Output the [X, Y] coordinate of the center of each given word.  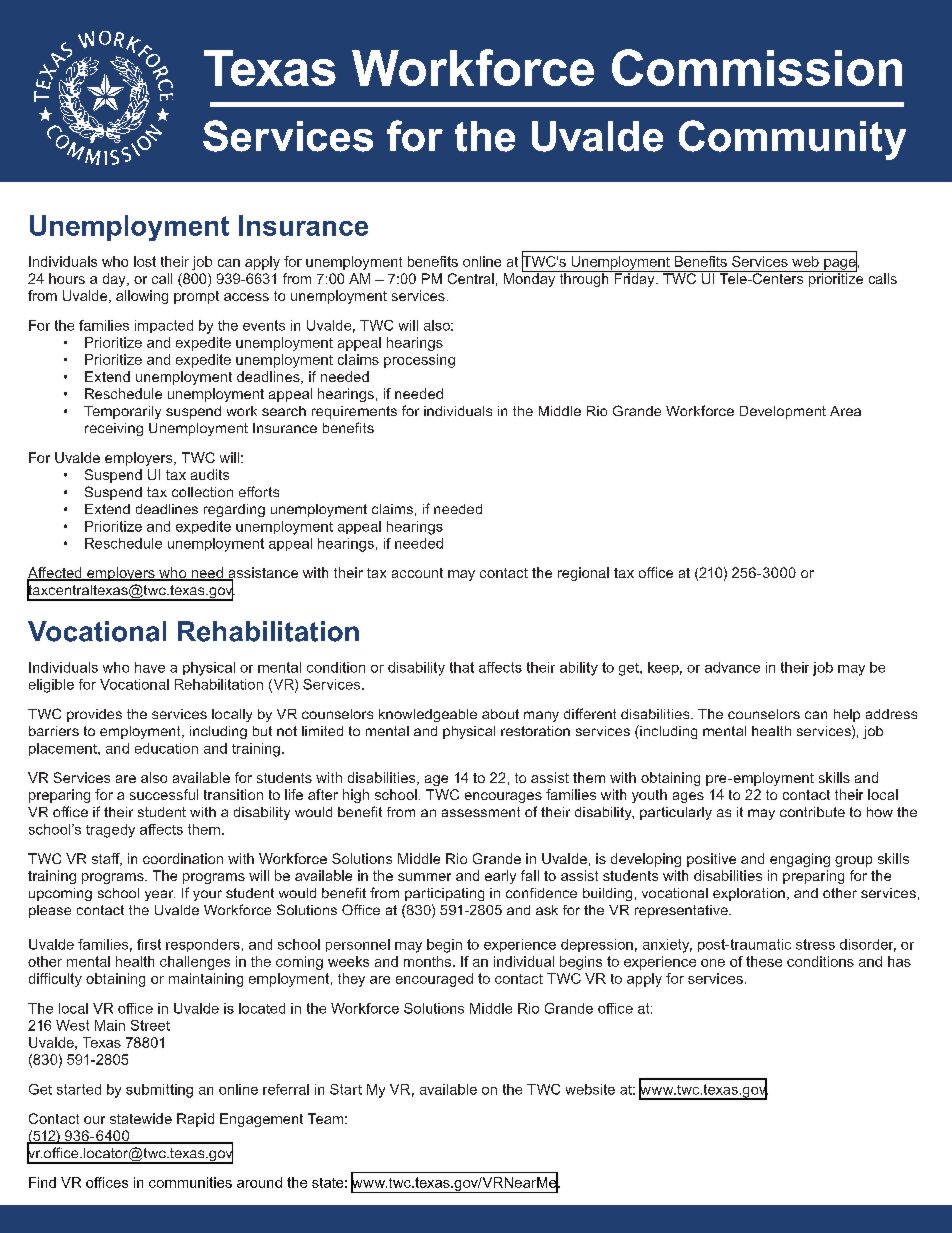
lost [145, 261]
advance [732, 667]
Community [792, 140]
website [590, 1089]
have [150, 667]
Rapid [195, 1120]
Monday [531, 279]
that [462, 667]
